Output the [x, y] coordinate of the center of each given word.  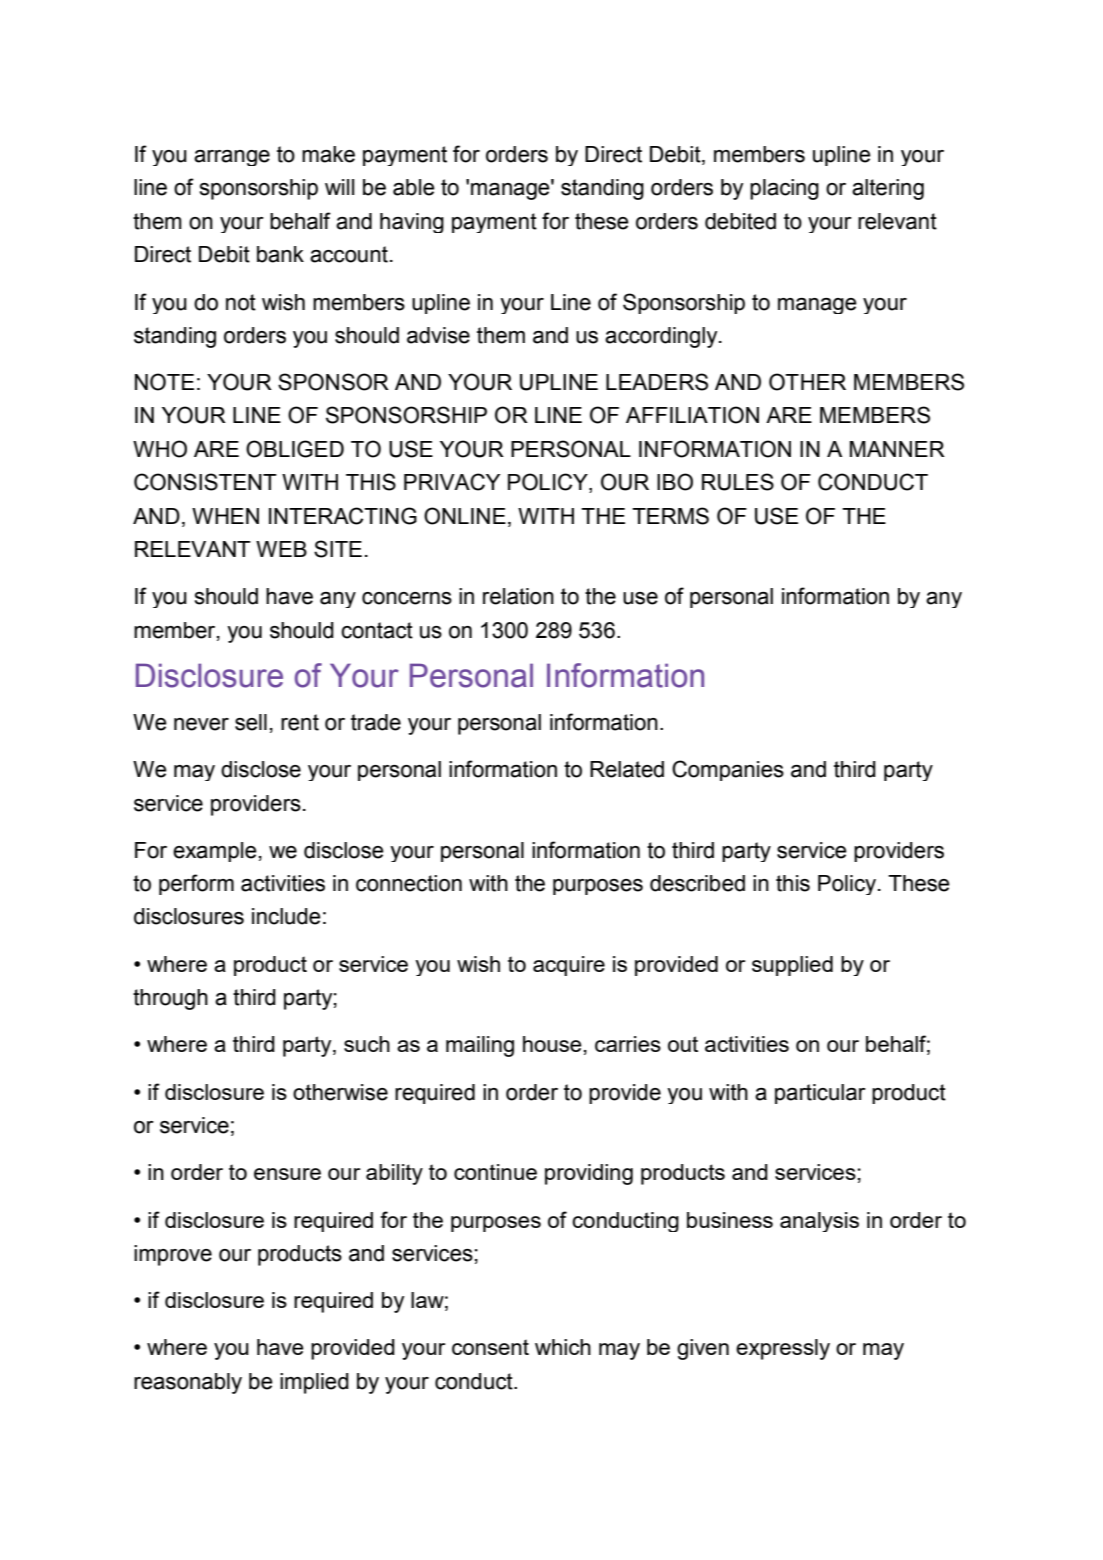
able [414, 187]
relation [518, 596]
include [286, 916]
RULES [738, 482]
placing [784, 189]
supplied [792, 966]
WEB [281, 549]
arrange [232, 158]
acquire [569, 966]
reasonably [188, 1383]
